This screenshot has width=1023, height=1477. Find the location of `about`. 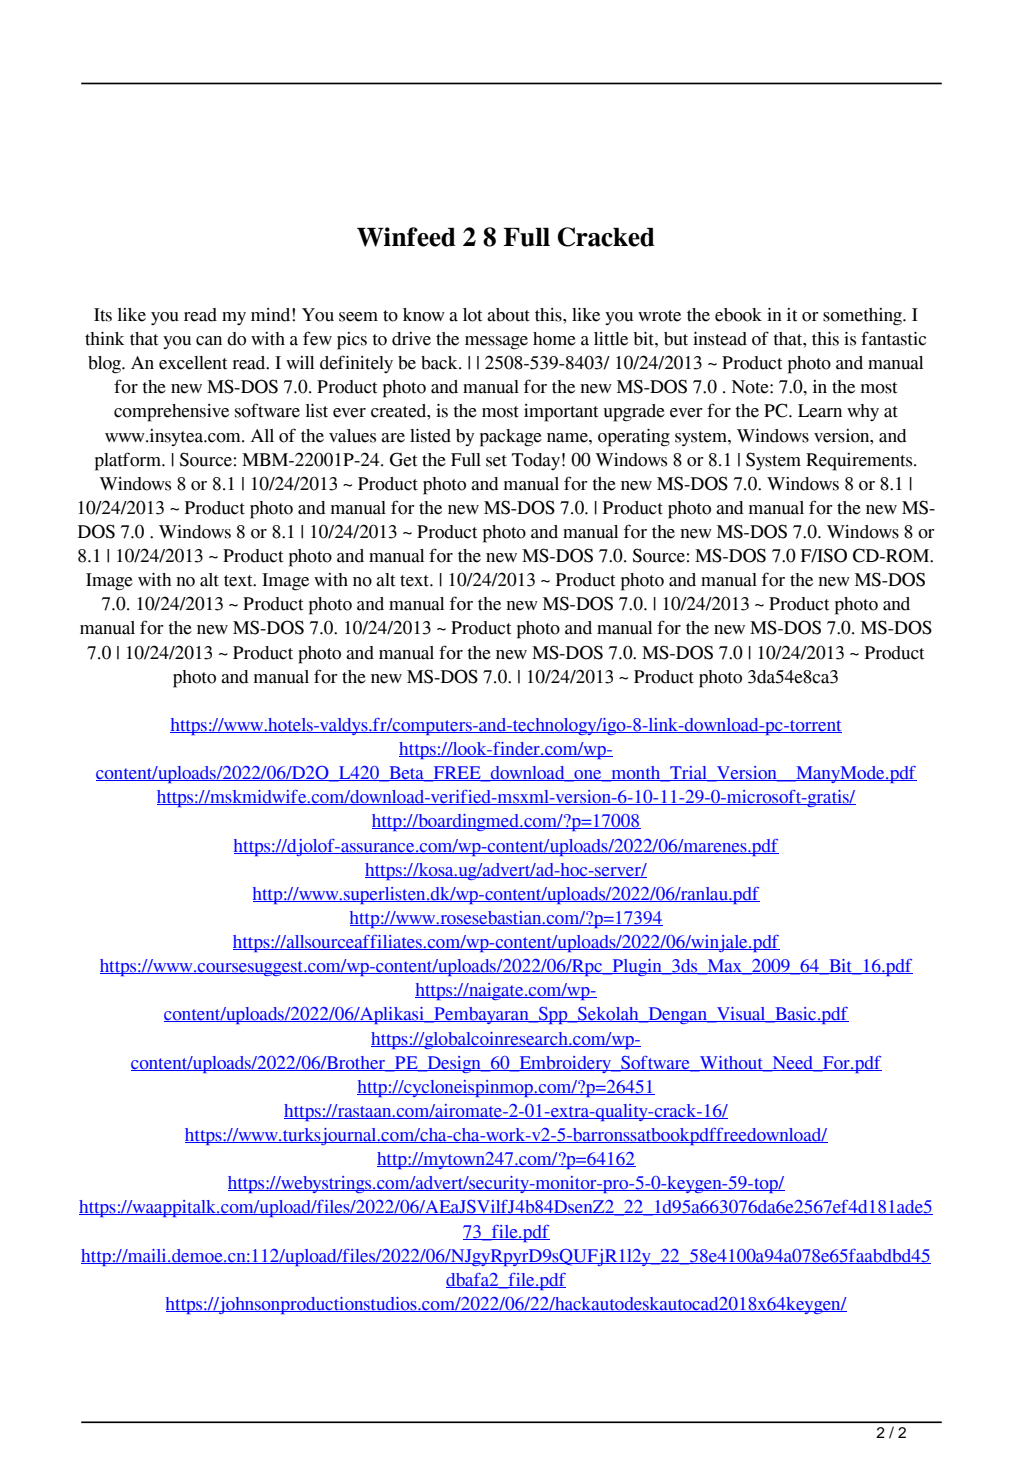

about is located at coordinates (508, 315).
